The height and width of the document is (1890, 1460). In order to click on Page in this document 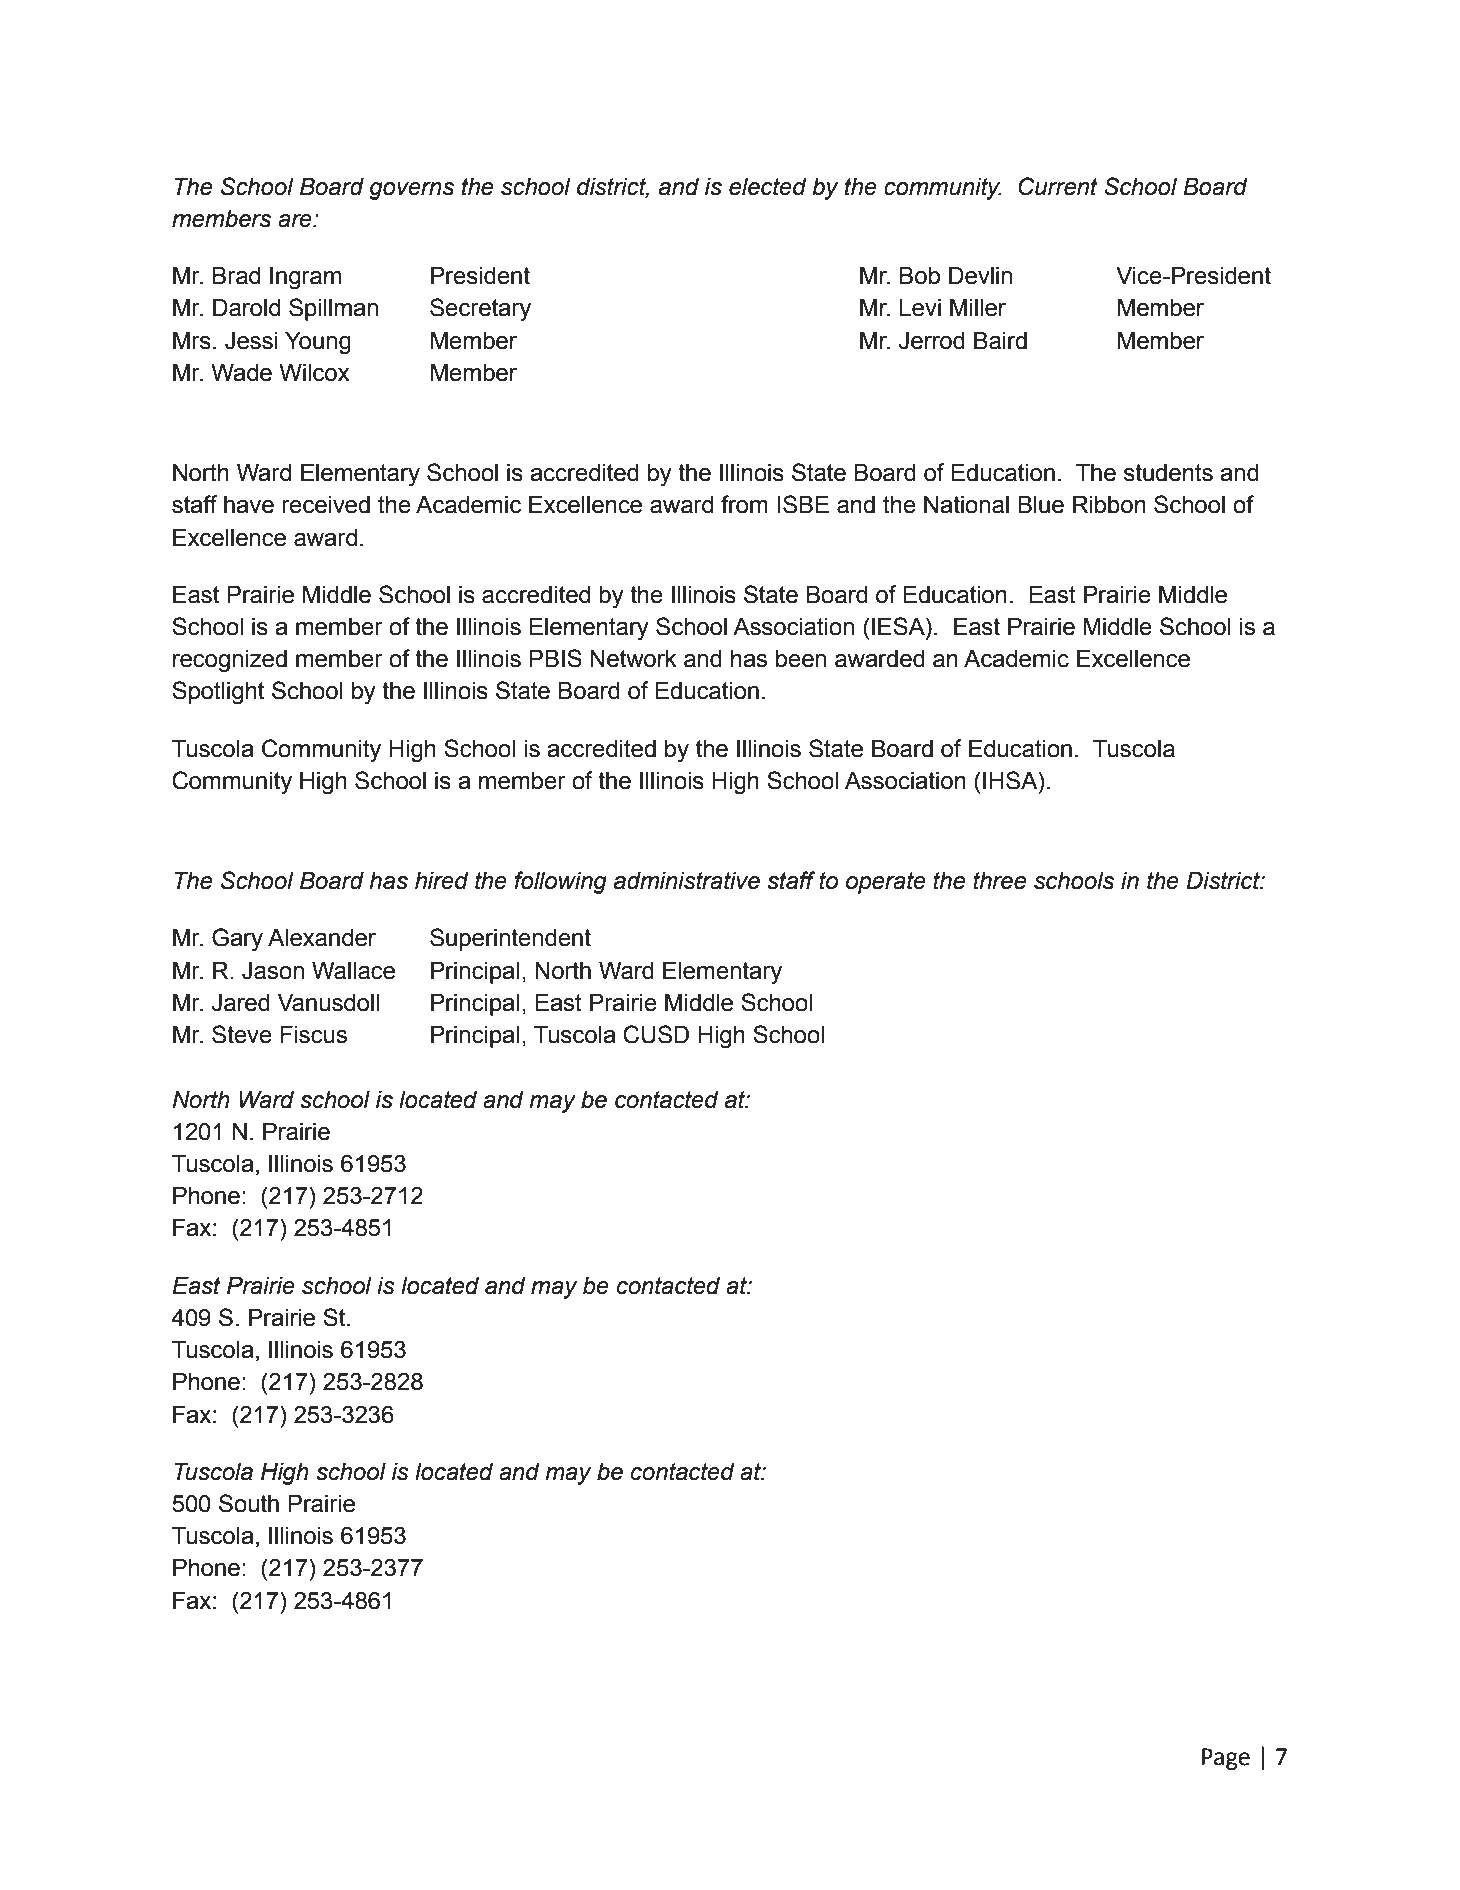, I will do `click(1226, 1759)`.
